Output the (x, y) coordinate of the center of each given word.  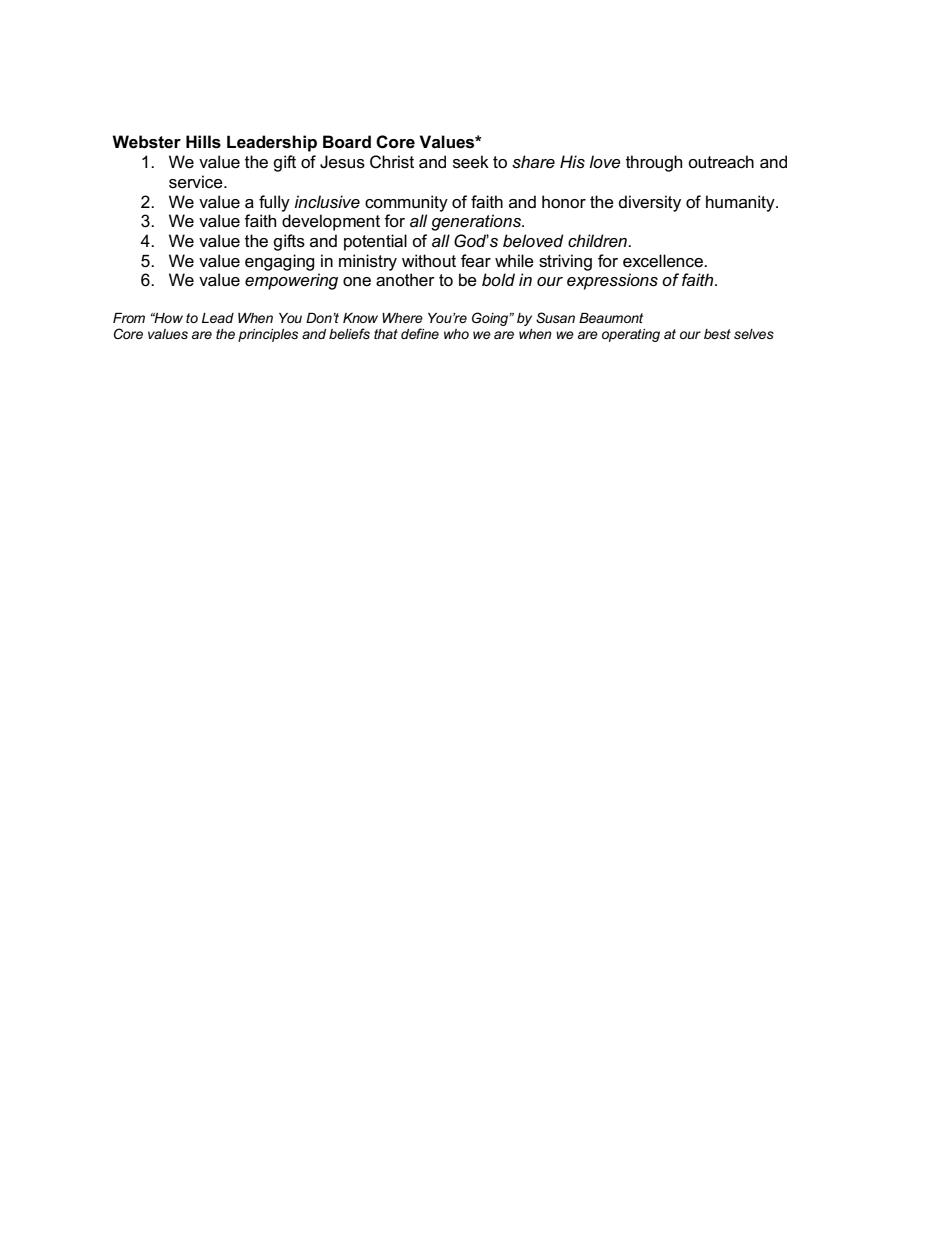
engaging (279, 262)
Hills (203, 142)
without (429, 261)
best (717, 334)
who (456, 334)
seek (471, 162)
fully (274, 203)
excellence (664, 261)
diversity (650, 203)
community (406, 203)
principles (268, 335)
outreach (721, 162)
